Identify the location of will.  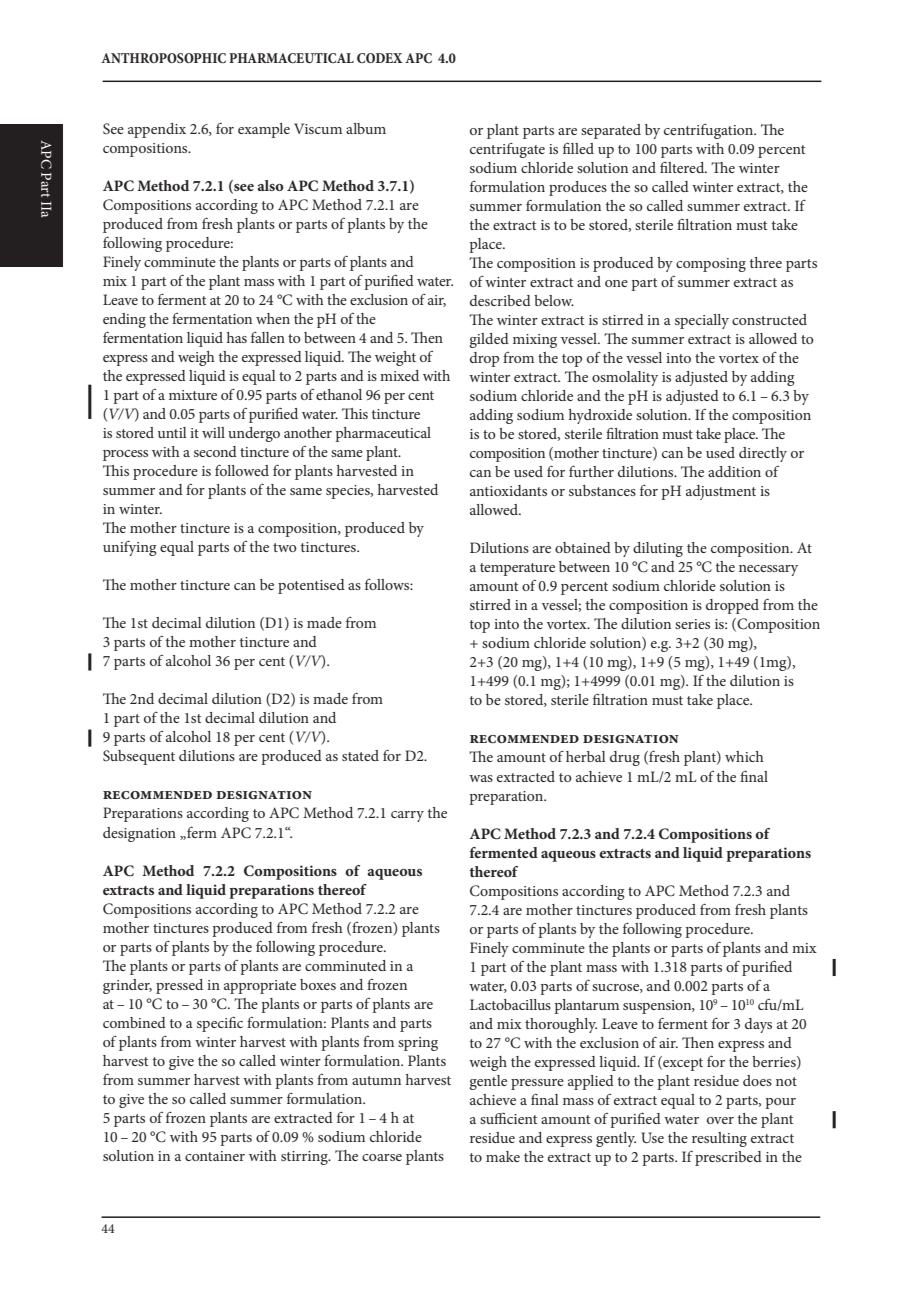
(213, 432).
